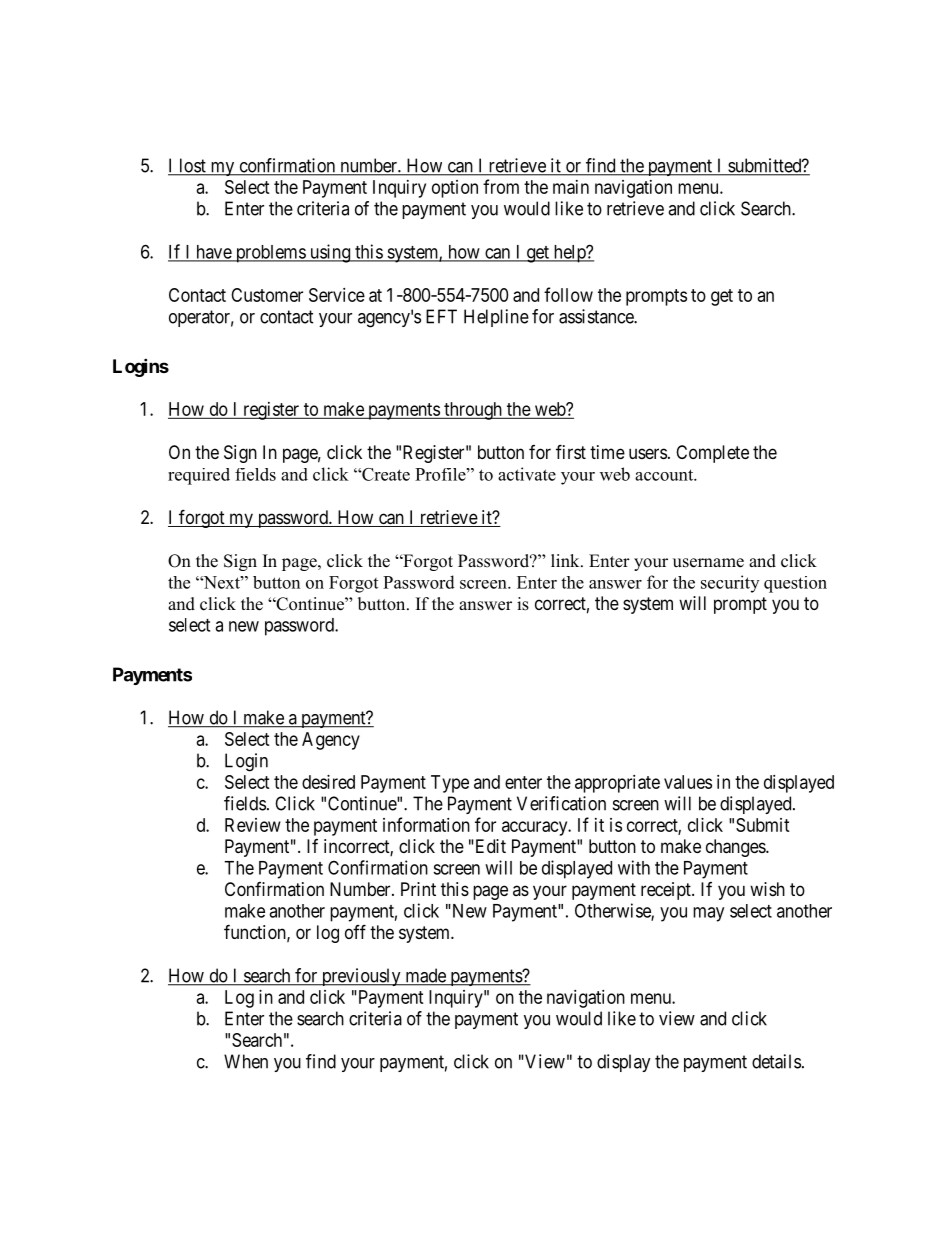 Image resolution: width=952 pixels, height=1233 pixels. I want to click on When, so click(246, 1061).
